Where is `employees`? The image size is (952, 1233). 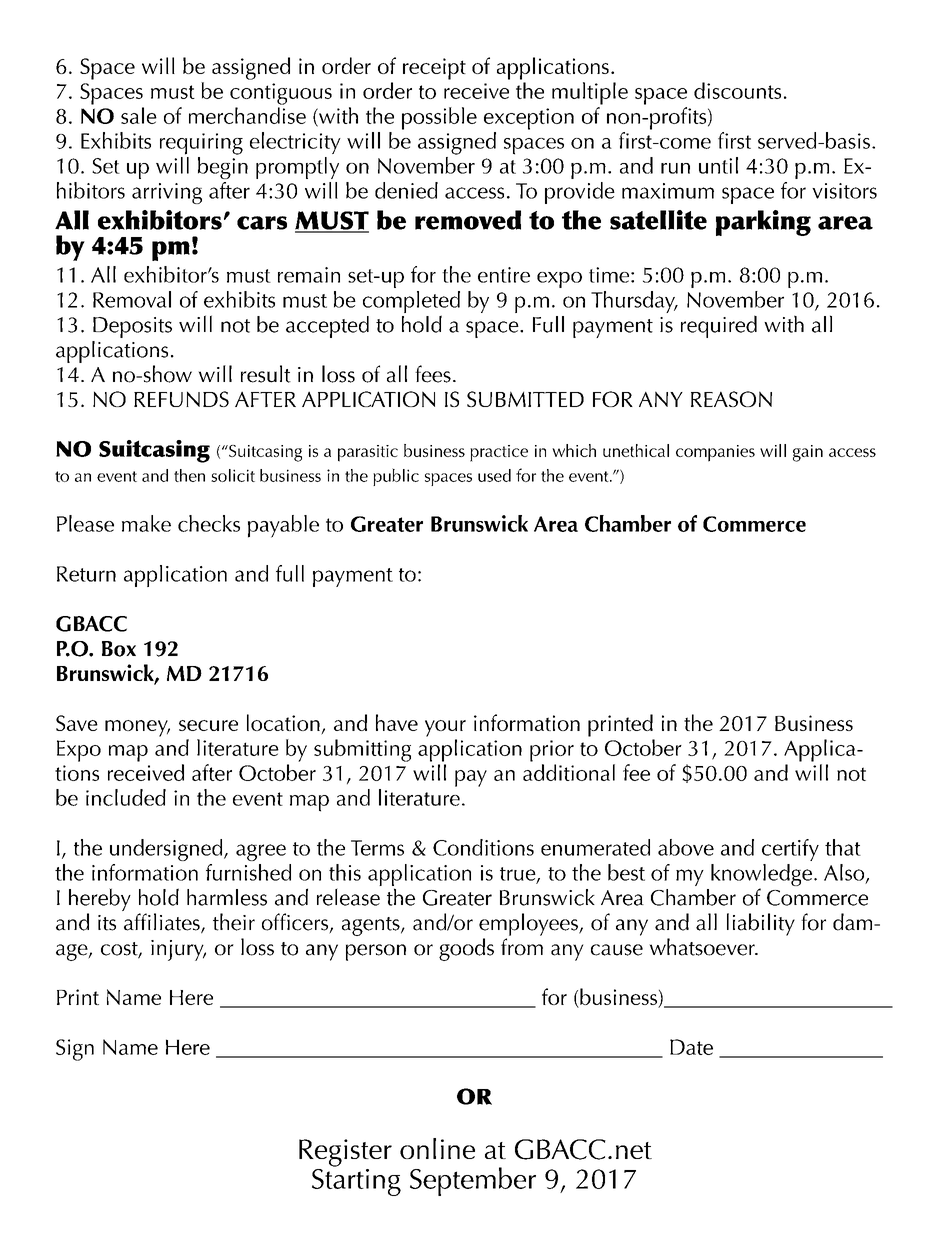
employees is located at coordinates (529, 924).
